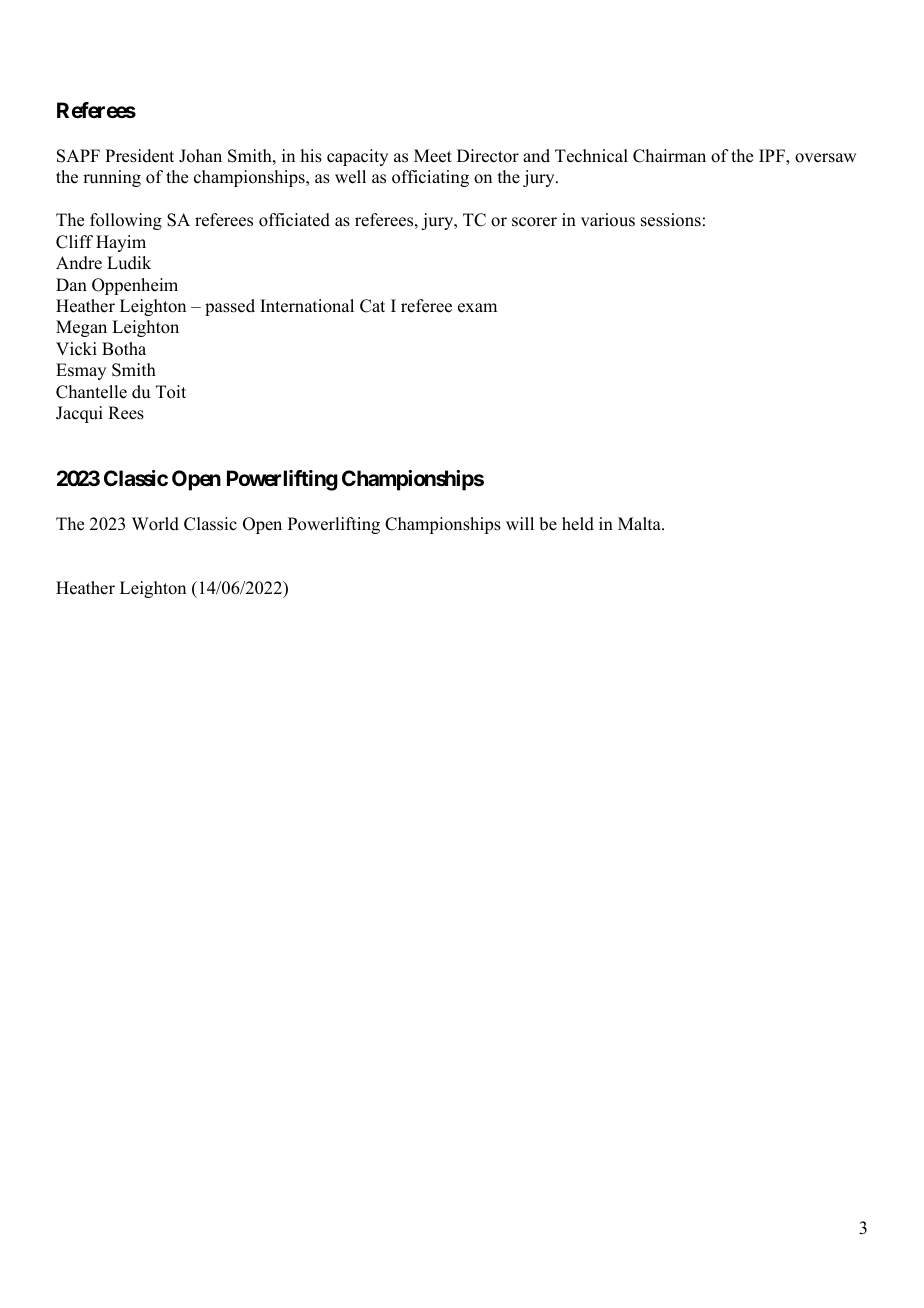 This page has height=1308, width=924. I want to click on exam, so click(477, 308).
